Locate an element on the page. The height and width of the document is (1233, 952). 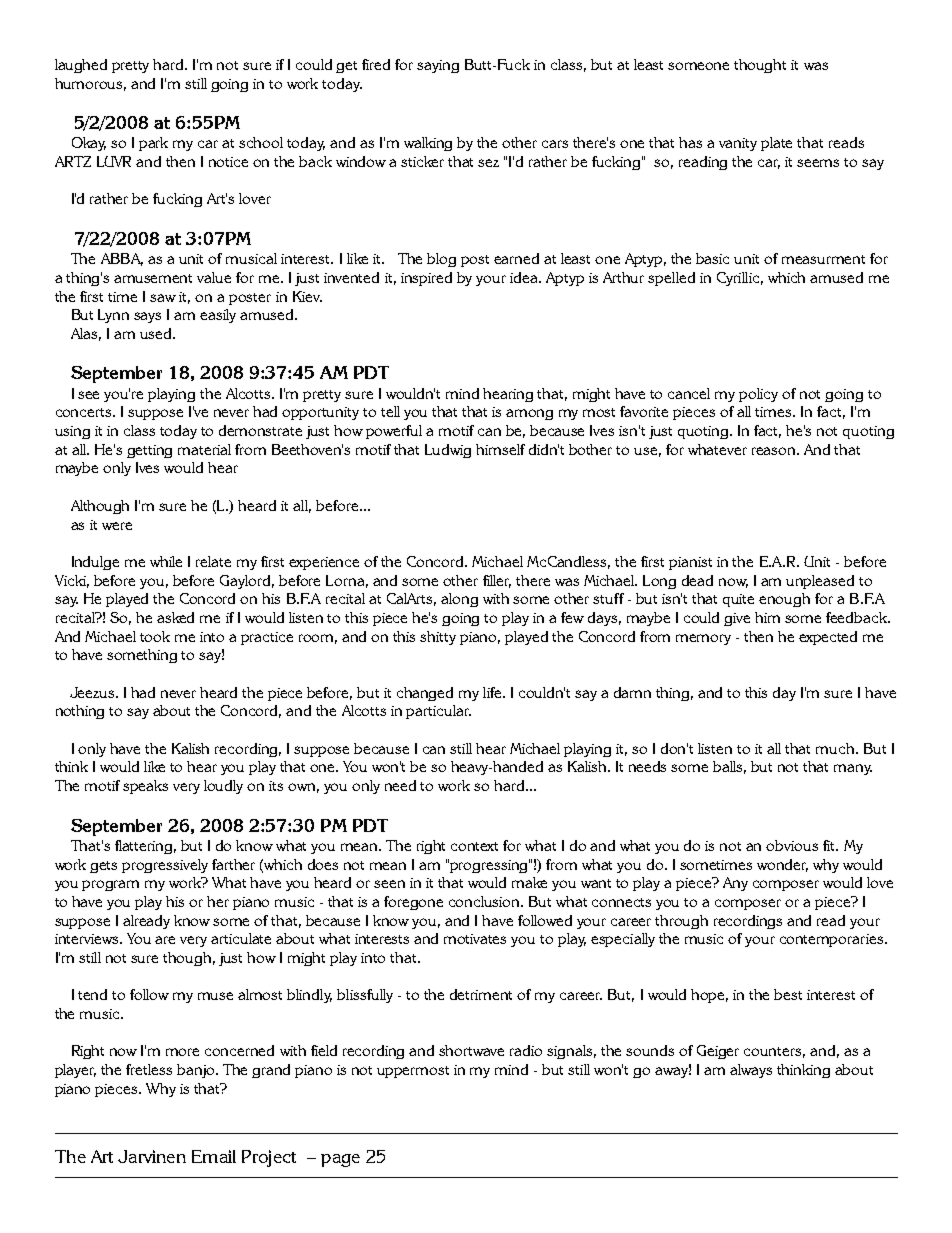
policy is located at coordinates (758, 395).
